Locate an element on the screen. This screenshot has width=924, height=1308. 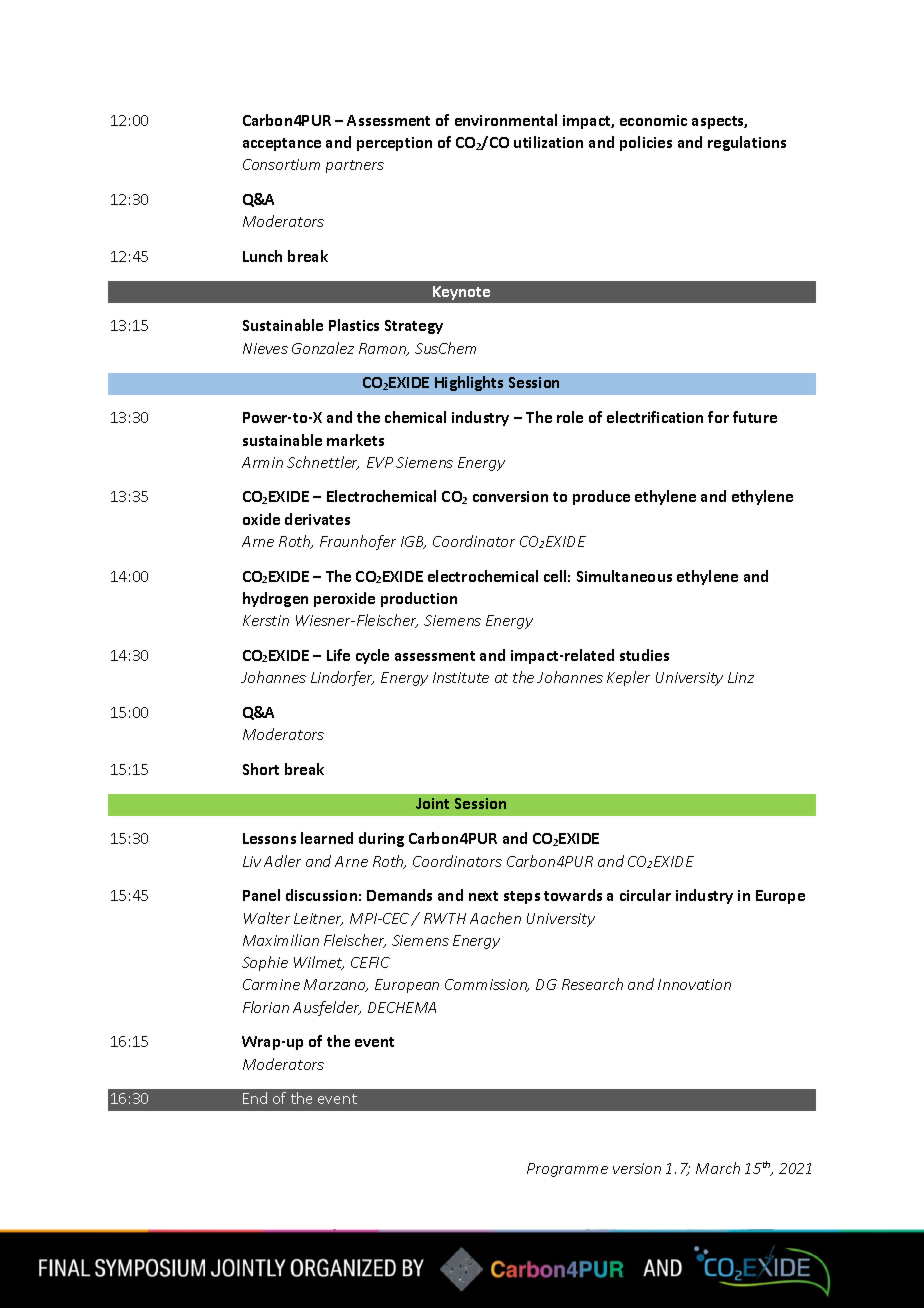
Programme is located at coordinates (567, 1170).
